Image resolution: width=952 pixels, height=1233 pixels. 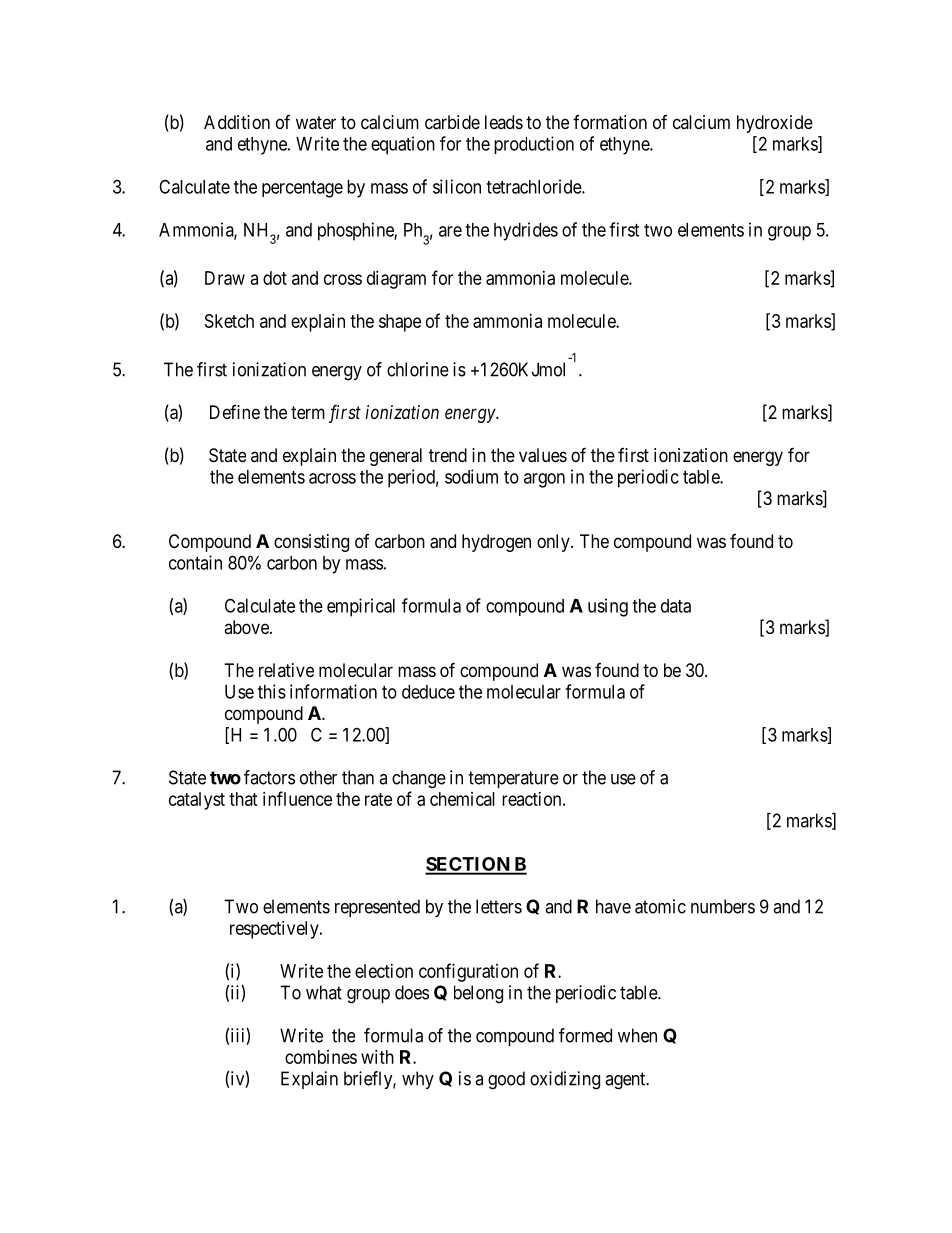 I want to click on Addition, so click(x=237, y=122).
